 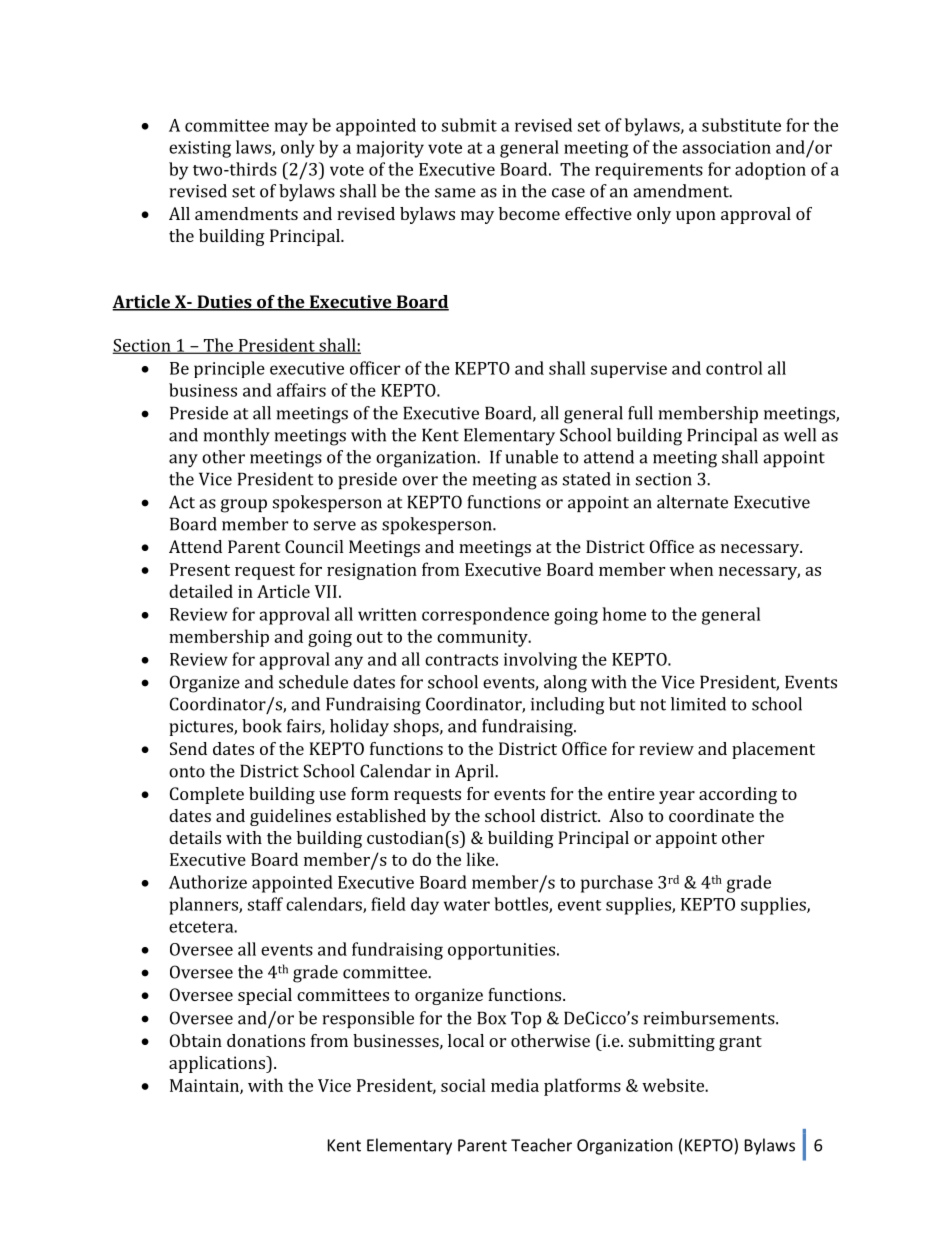 I want to click on schedule, so click(x=313, y=682).
